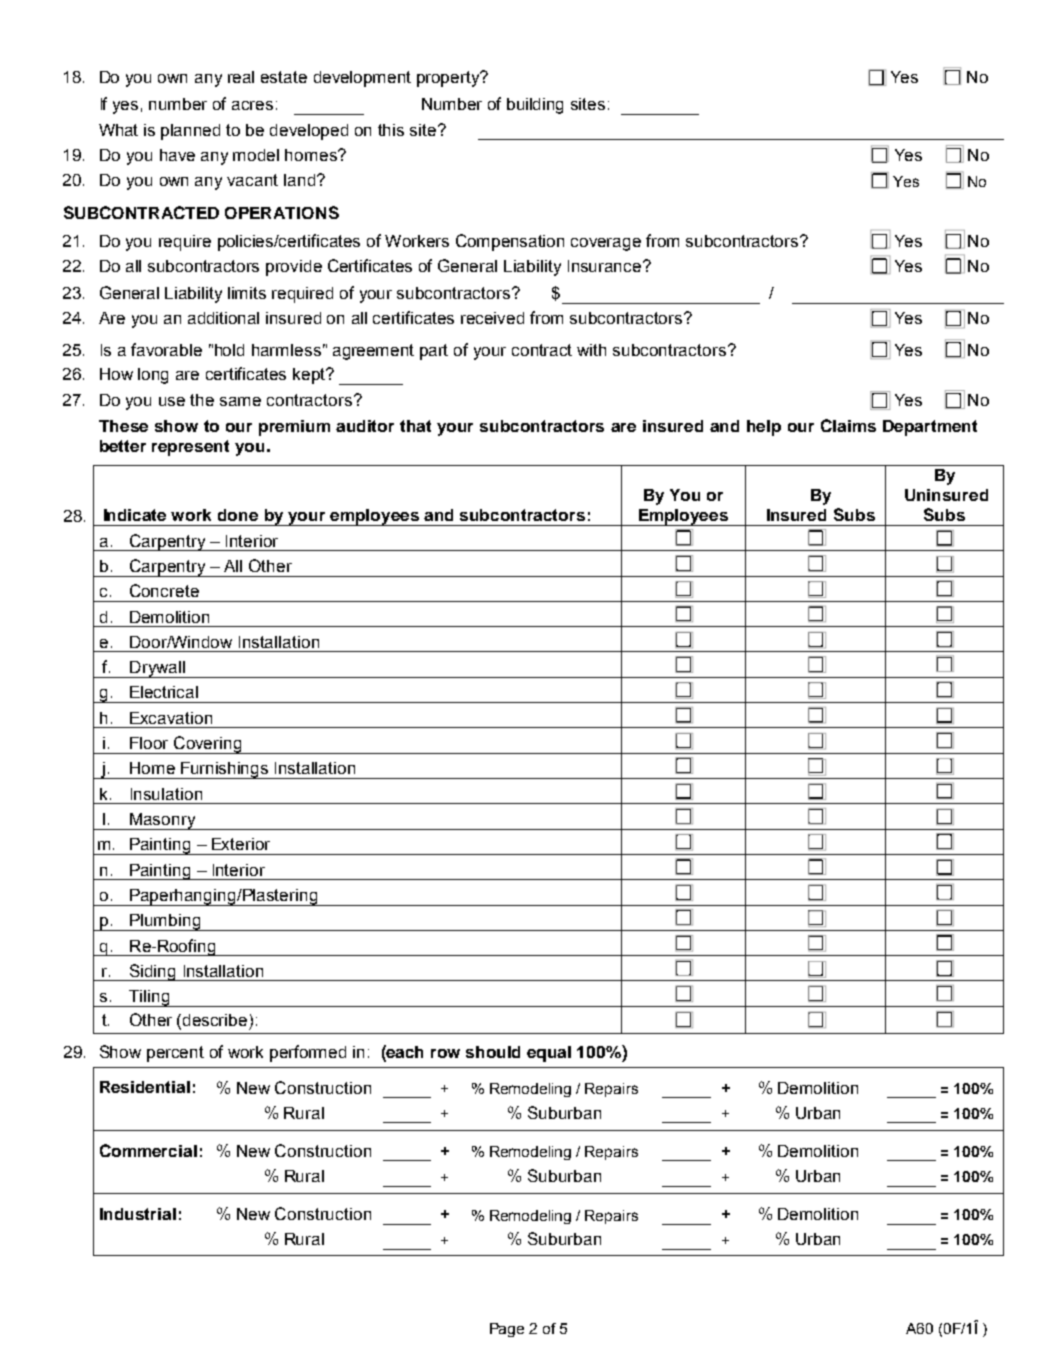 The width and height of the document is (1057, 1368). Describe the element at coordinates (138, 1214) in the document. I see `Industrial` at that location.
